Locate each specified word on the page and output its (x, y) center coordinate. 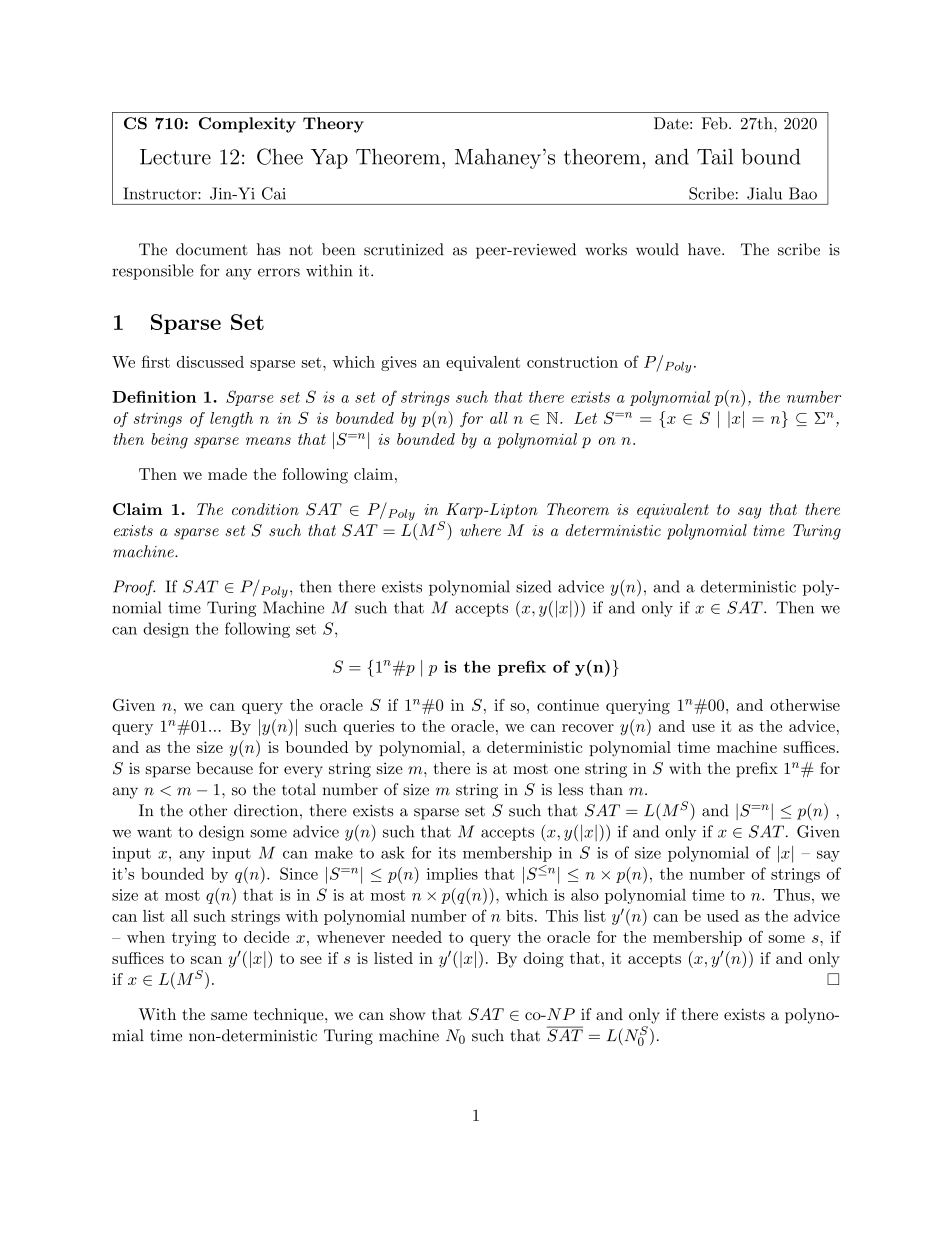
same (229, 1016)
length (231, 420)
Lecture (175, 157)
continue (568, 705)
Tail (715, 157)
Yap (329, 159)
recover (588, 728)
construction (572, 362)
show (407, 1014)
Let (585, 418)
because (224, 768)
